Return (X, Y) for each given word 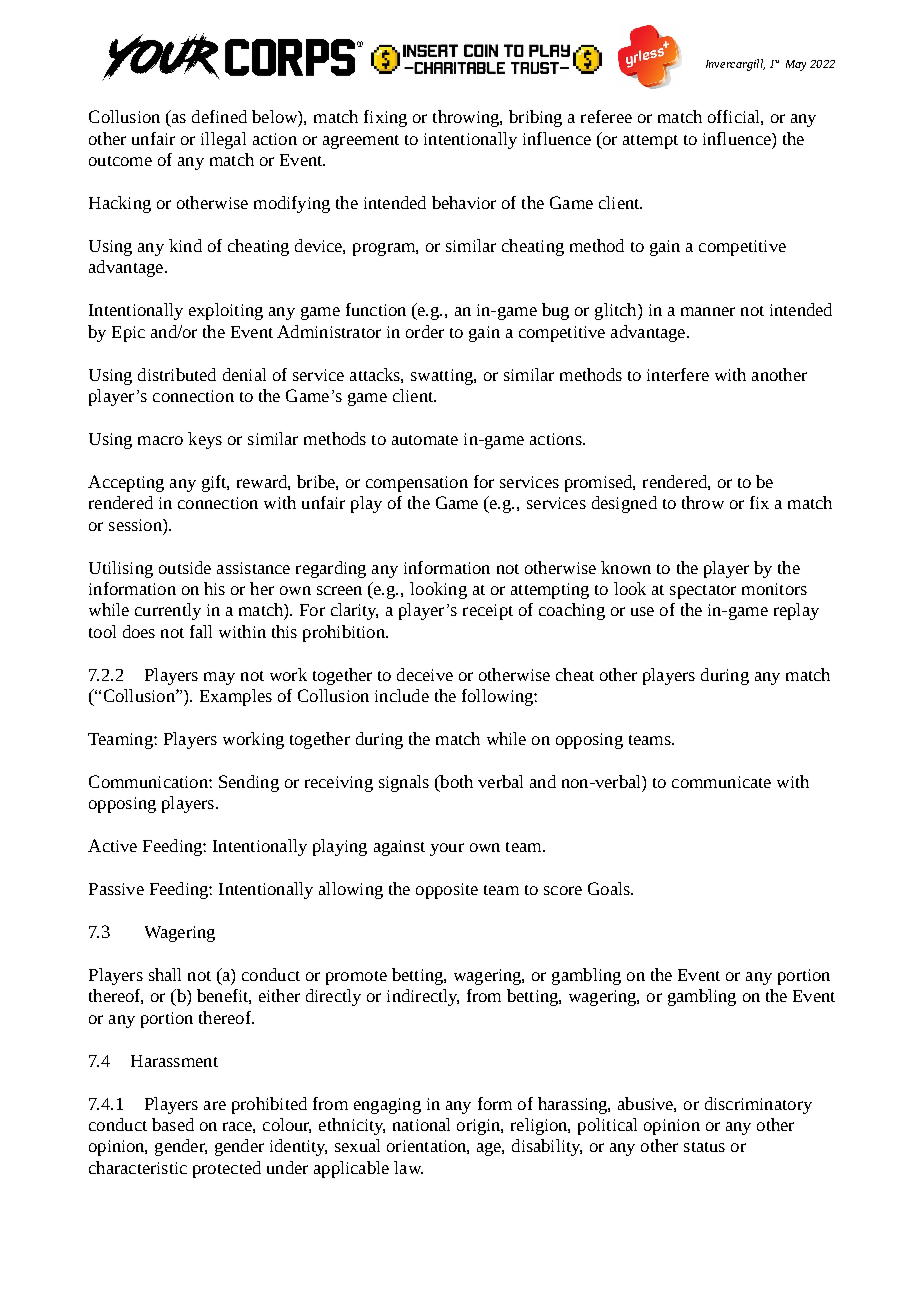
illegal (223, 140)
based (173, 1124)
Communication (149, 781)
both (455, 783)
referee (606, 116)
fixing (385, 118)
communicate (721, 782)
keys (205, 440)
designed (624, 504)
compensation (417, 484)
